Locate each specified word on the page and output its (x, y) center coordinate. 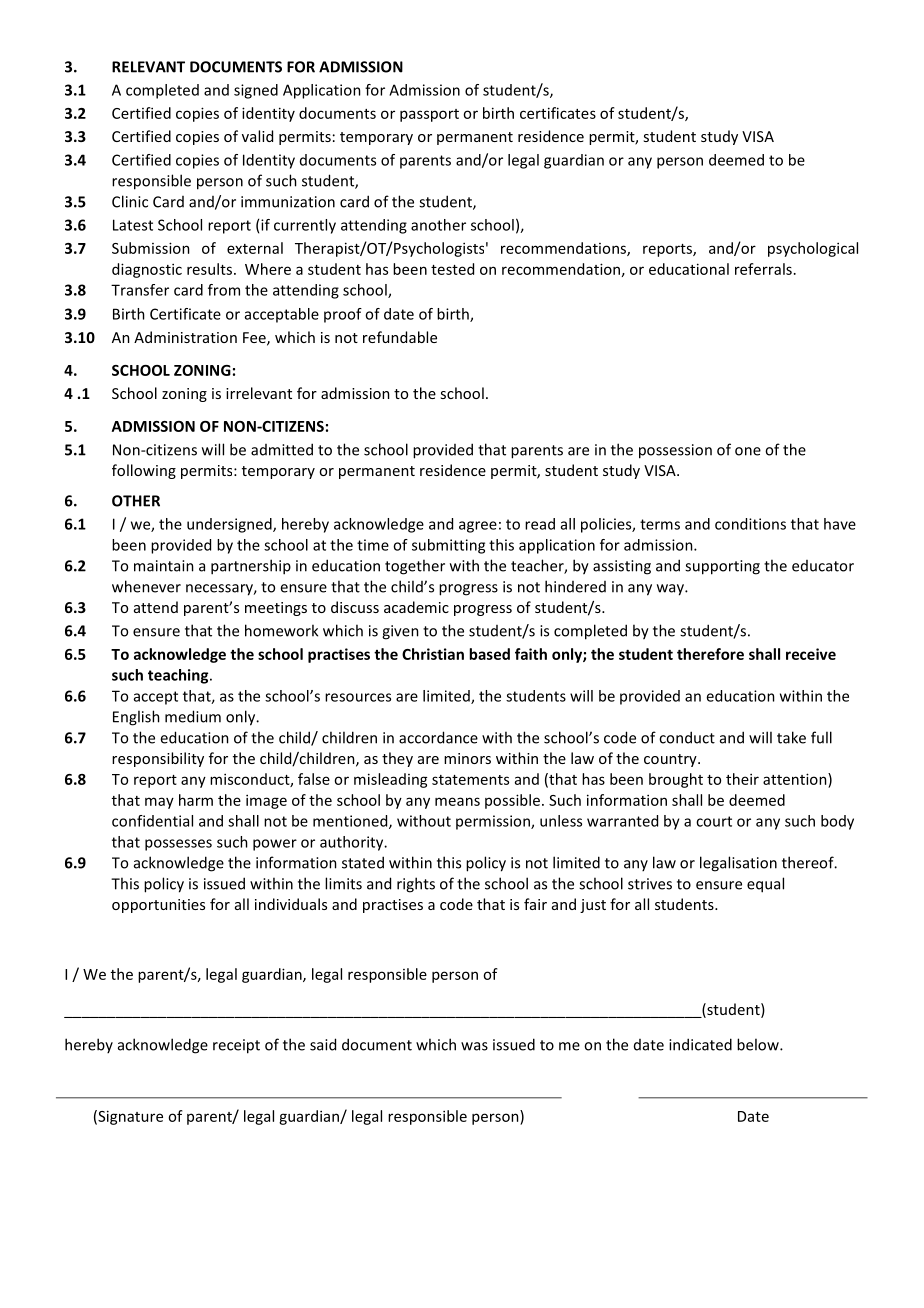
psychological (813, 249)
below (759, 1044)
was (474, 1046)
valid (257, 136)
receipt (236, 1046)
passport (429, 115)
